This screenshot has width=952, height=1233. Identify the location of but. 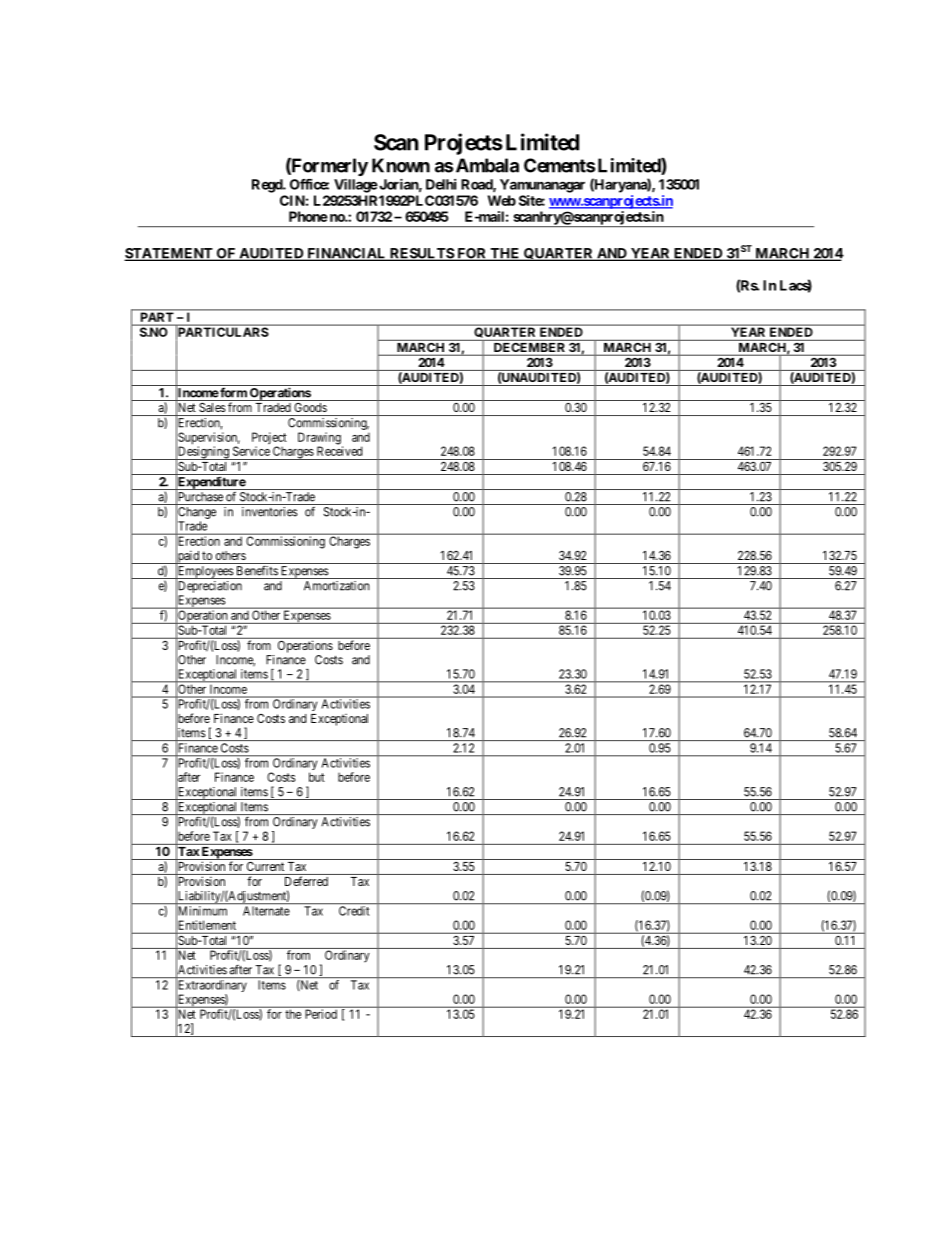
(317, 777).
